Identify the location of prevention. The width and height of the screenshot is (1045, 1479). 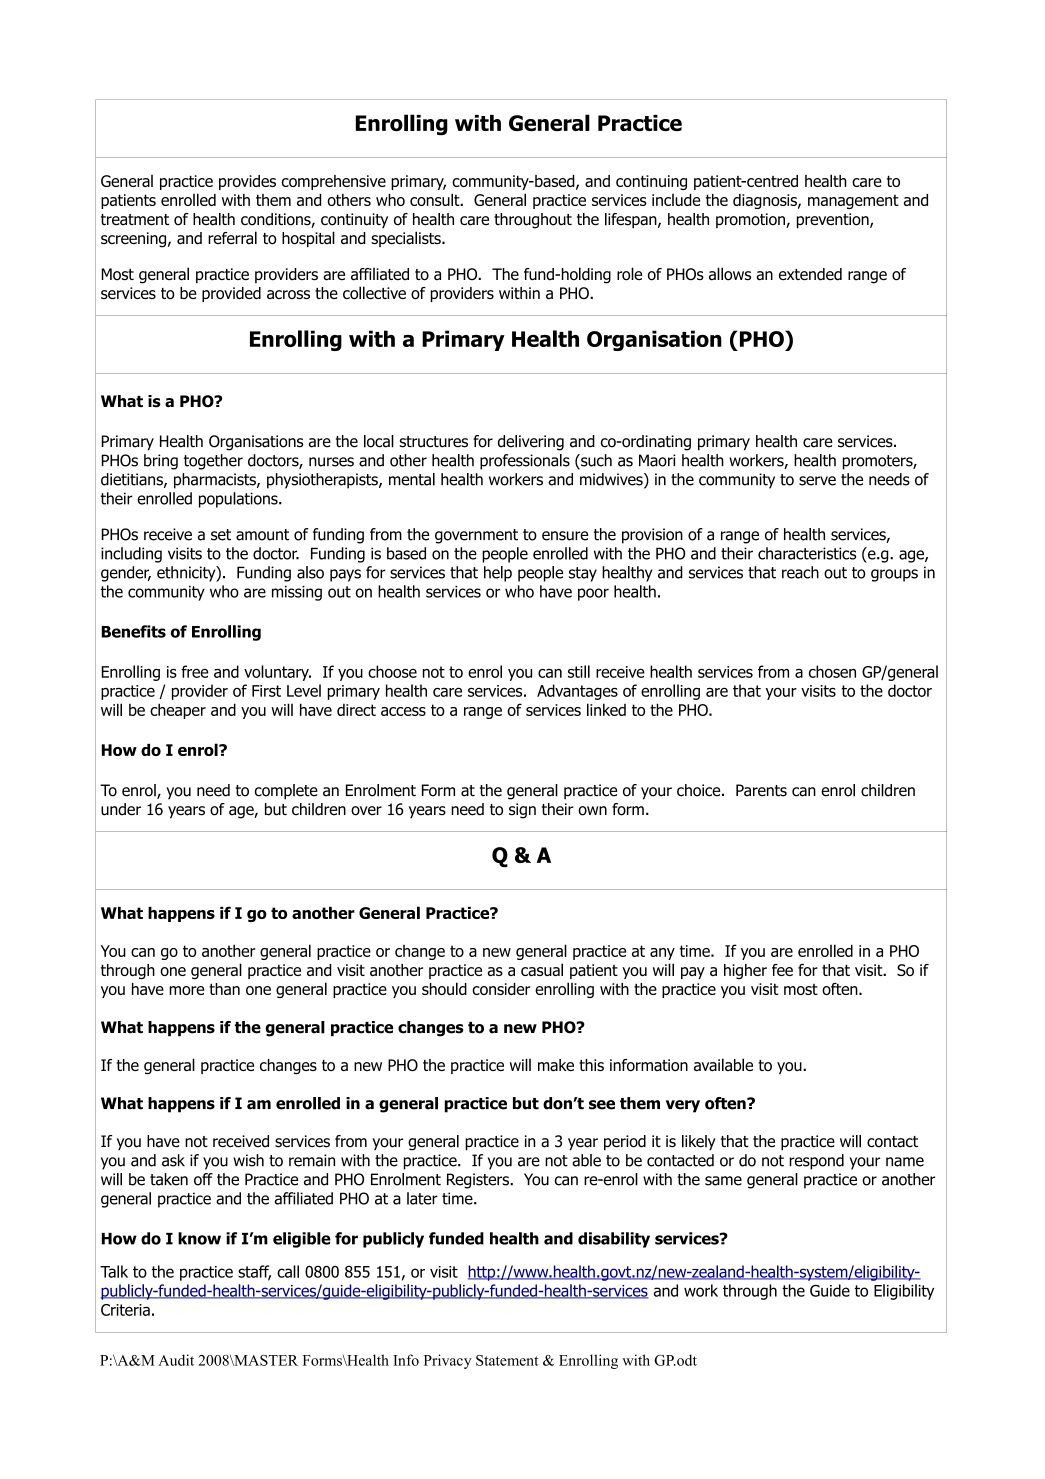
(834, 221).
